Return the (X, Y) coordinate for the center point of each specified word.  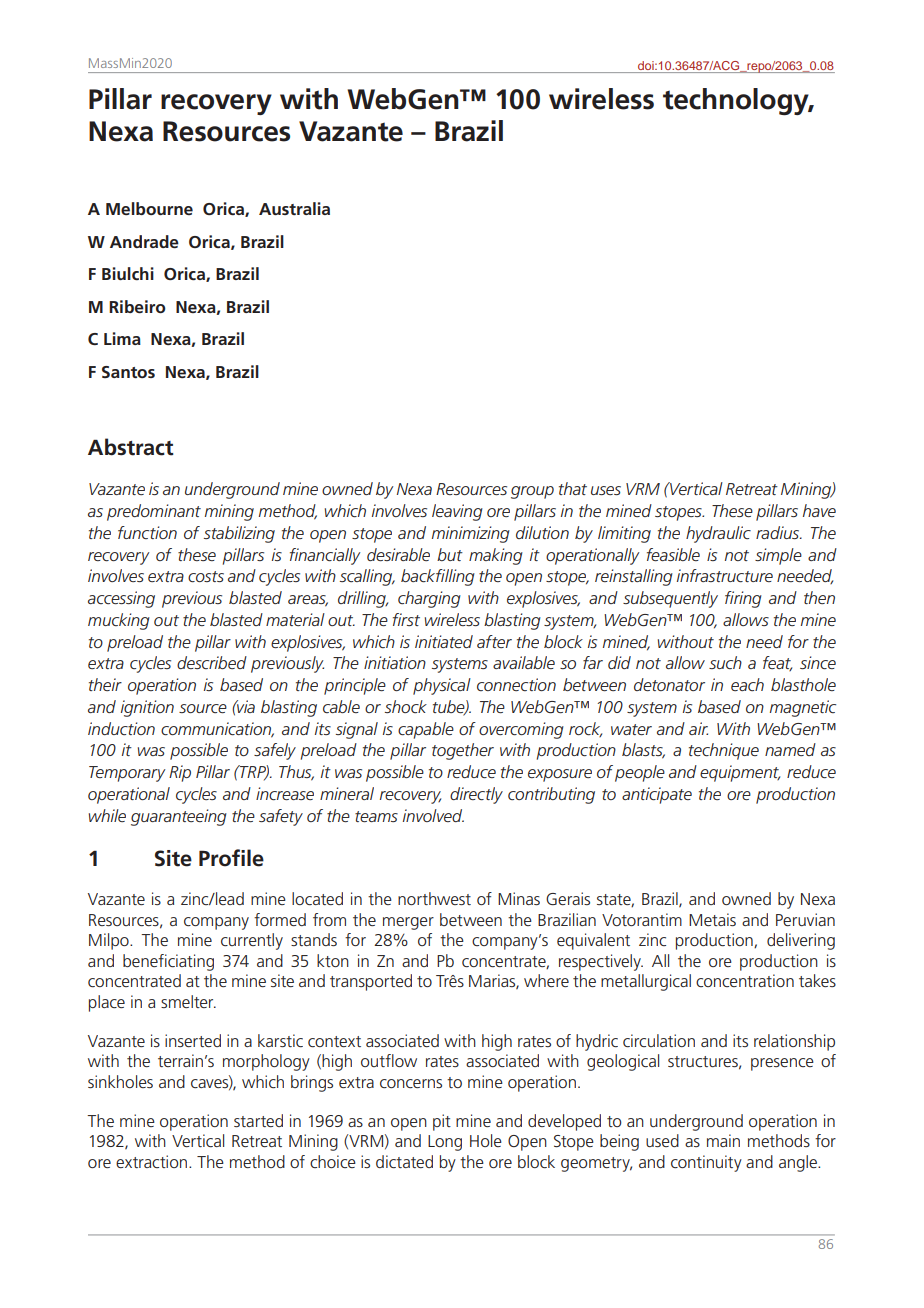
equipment (740, 773)
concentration (745, 980)
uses (606, 490)
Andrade (144, 241)
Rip (180, 773)
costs (206, 576)
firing (743, 599)
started (258, 1120)
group (532, 492)
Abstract (131, 447)
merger (408, 923)
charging (429, 599)
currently (252, 941)
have (819, 510)
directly (476, 795)
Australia (294, 208)
